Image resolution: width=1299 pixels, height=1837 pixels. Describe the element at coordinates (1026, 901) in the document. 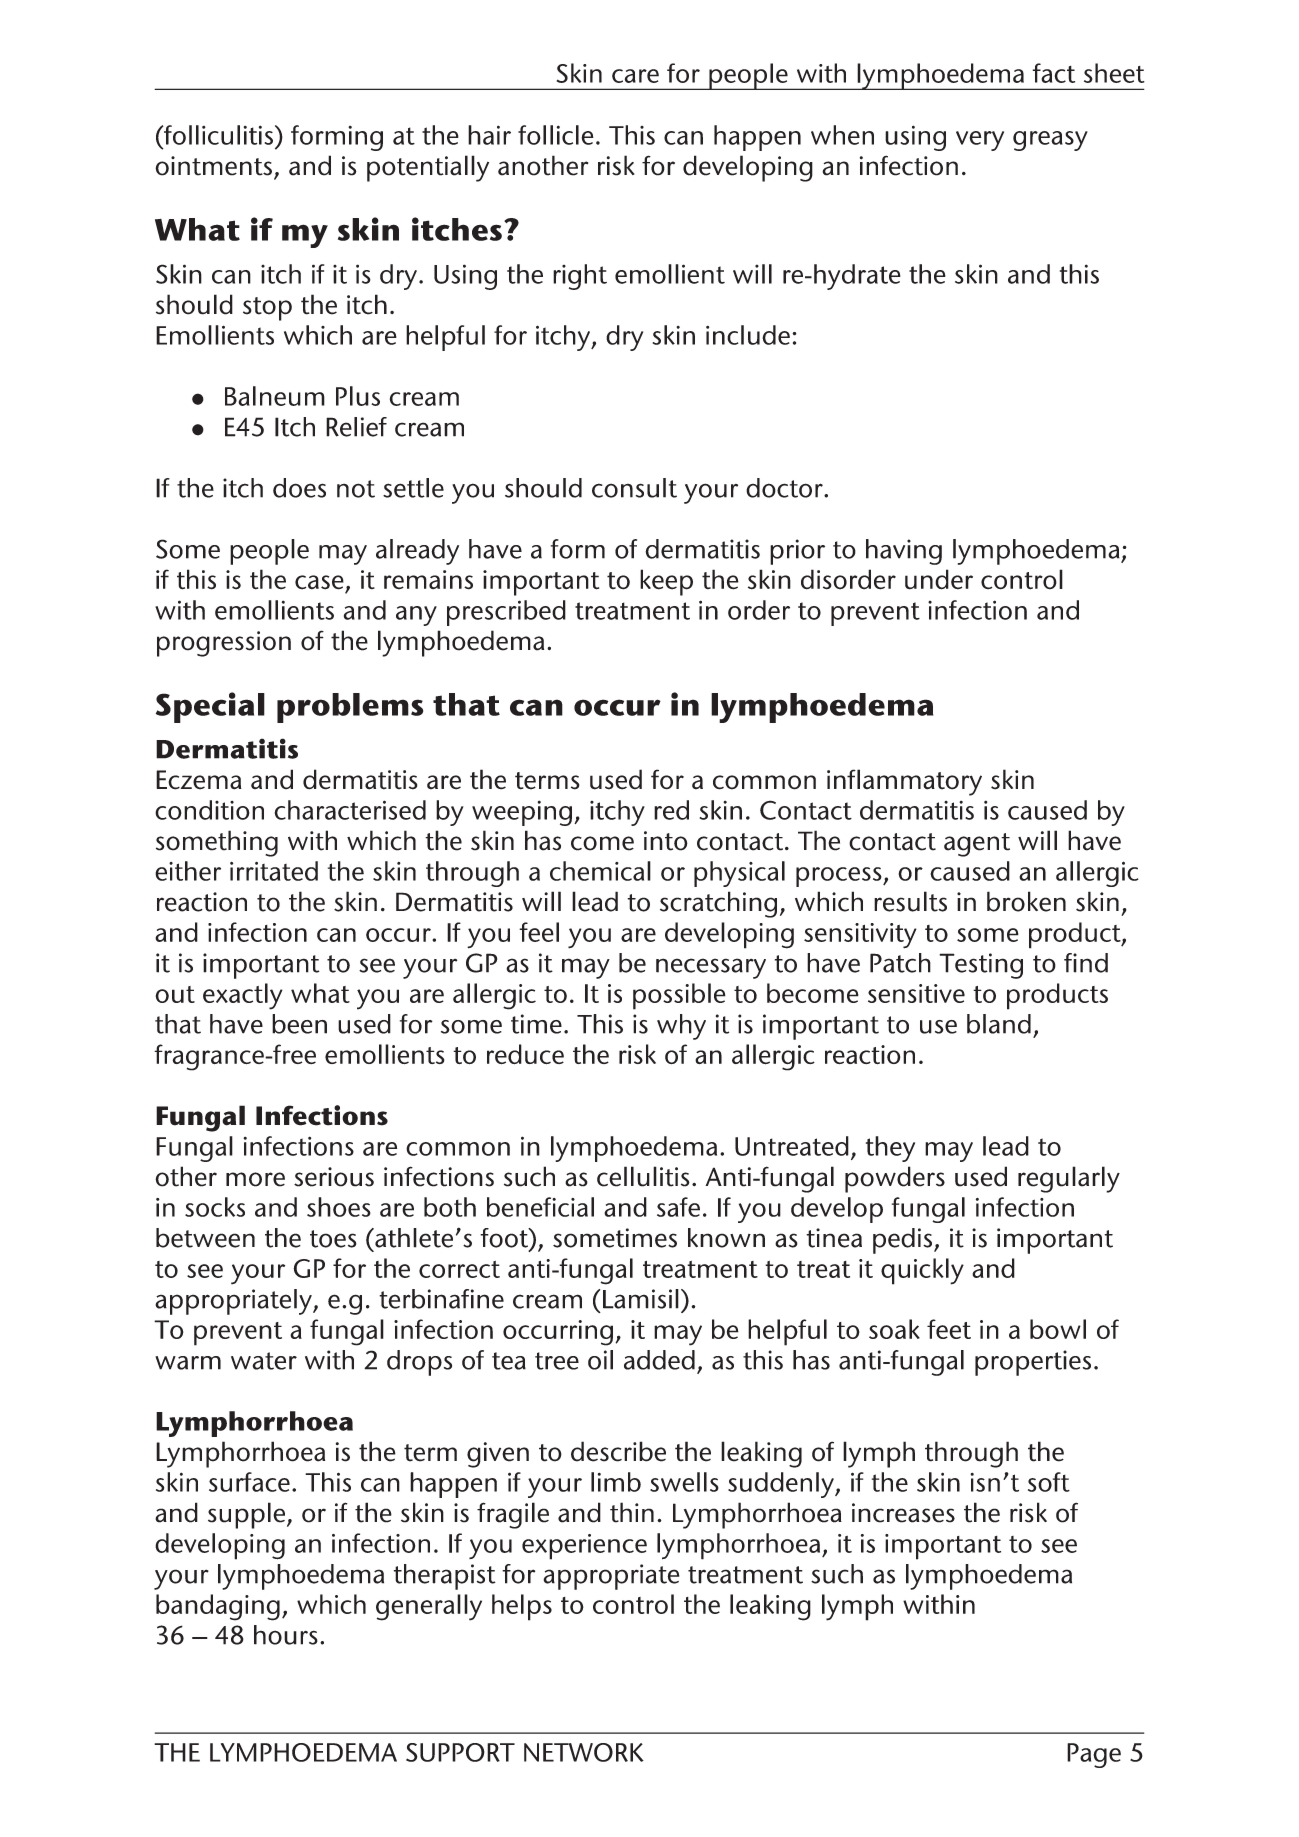

I see `broken` at that location.
